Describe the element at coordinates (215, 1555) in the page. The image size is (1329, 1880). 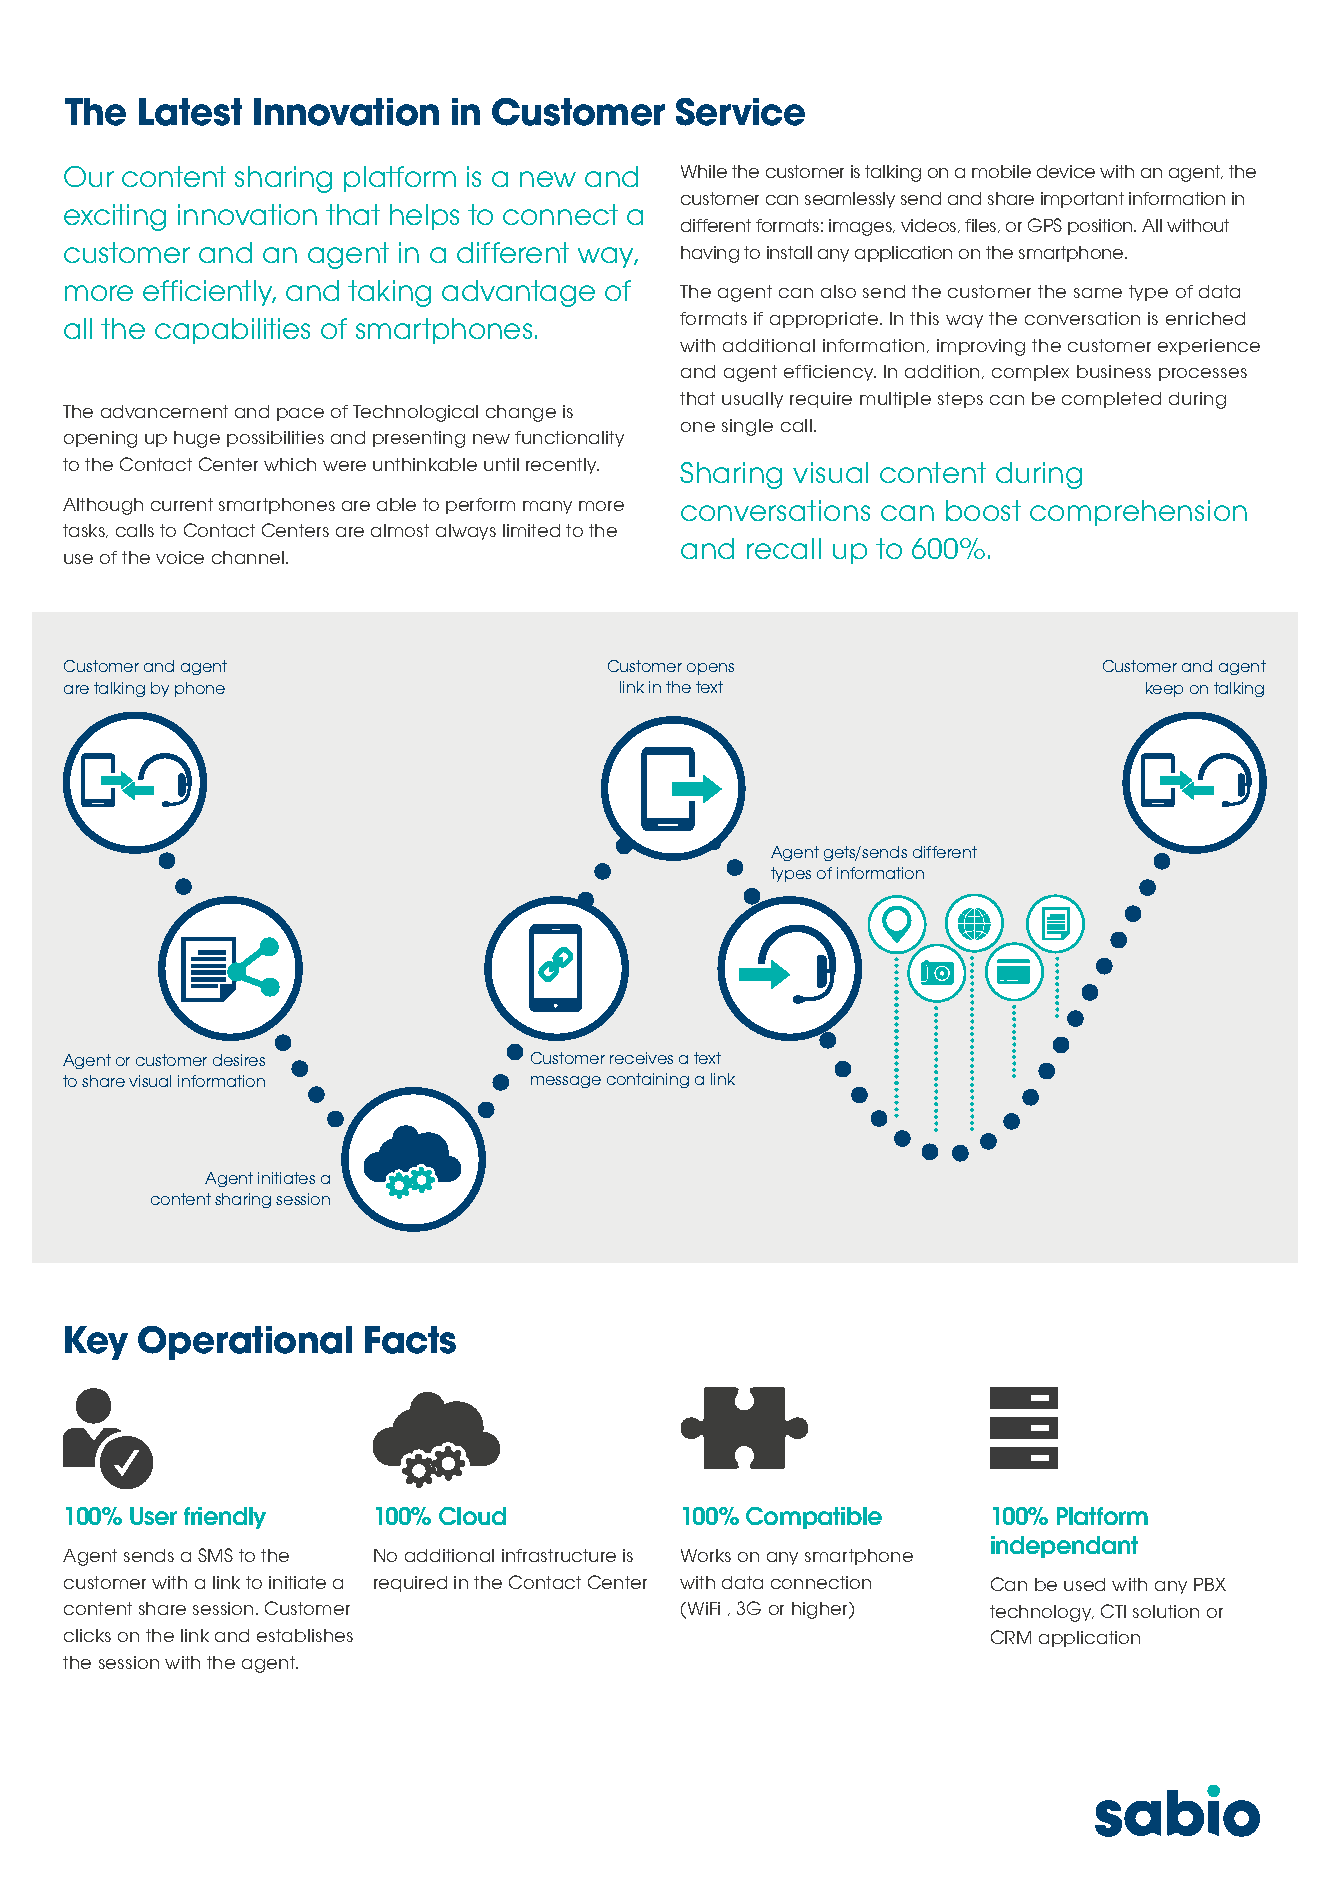
I see `SMS` at that location.
